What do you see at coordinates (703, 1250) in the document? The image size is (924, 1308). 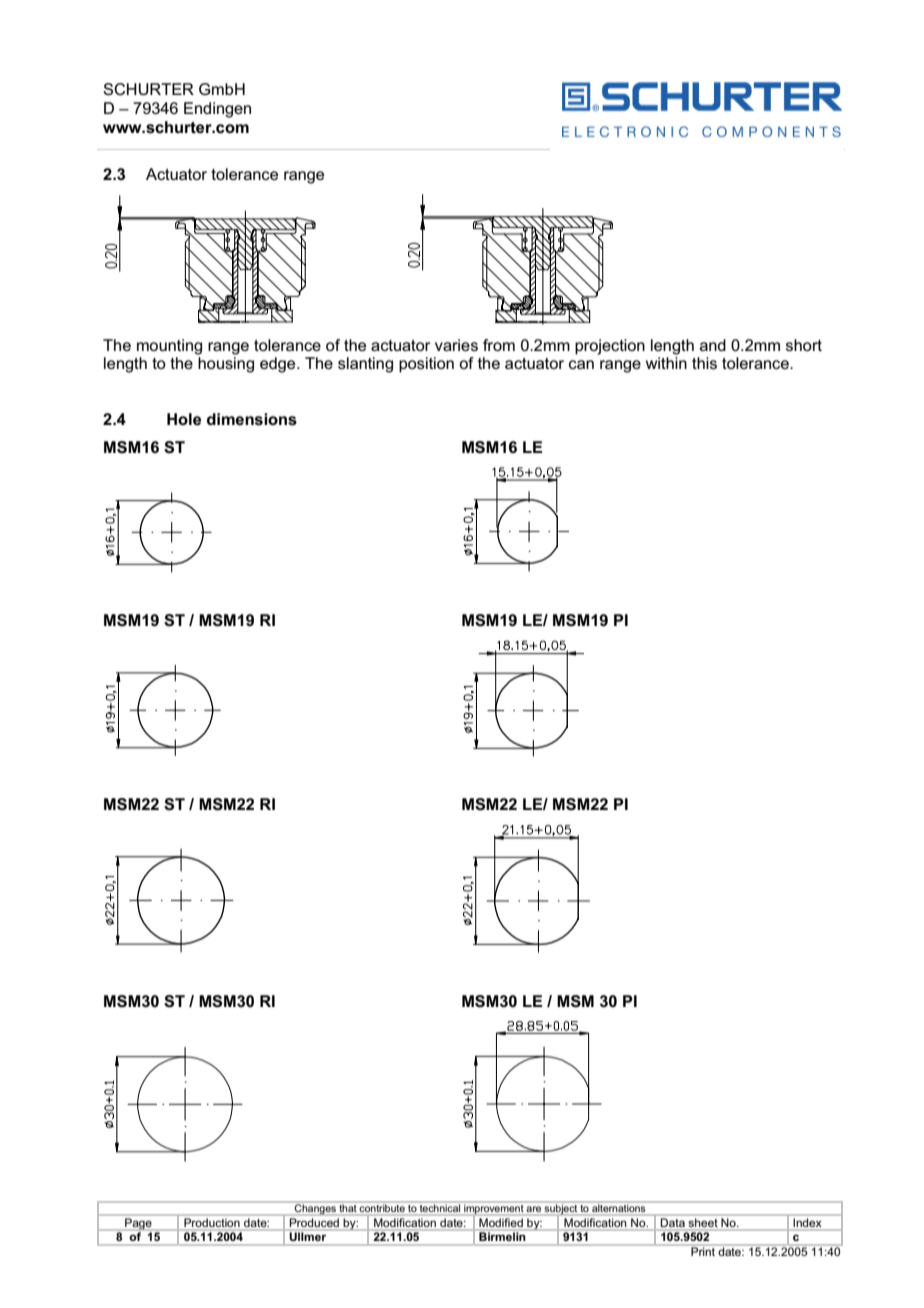 I see `Print` at bounding box center [703, 1250].
